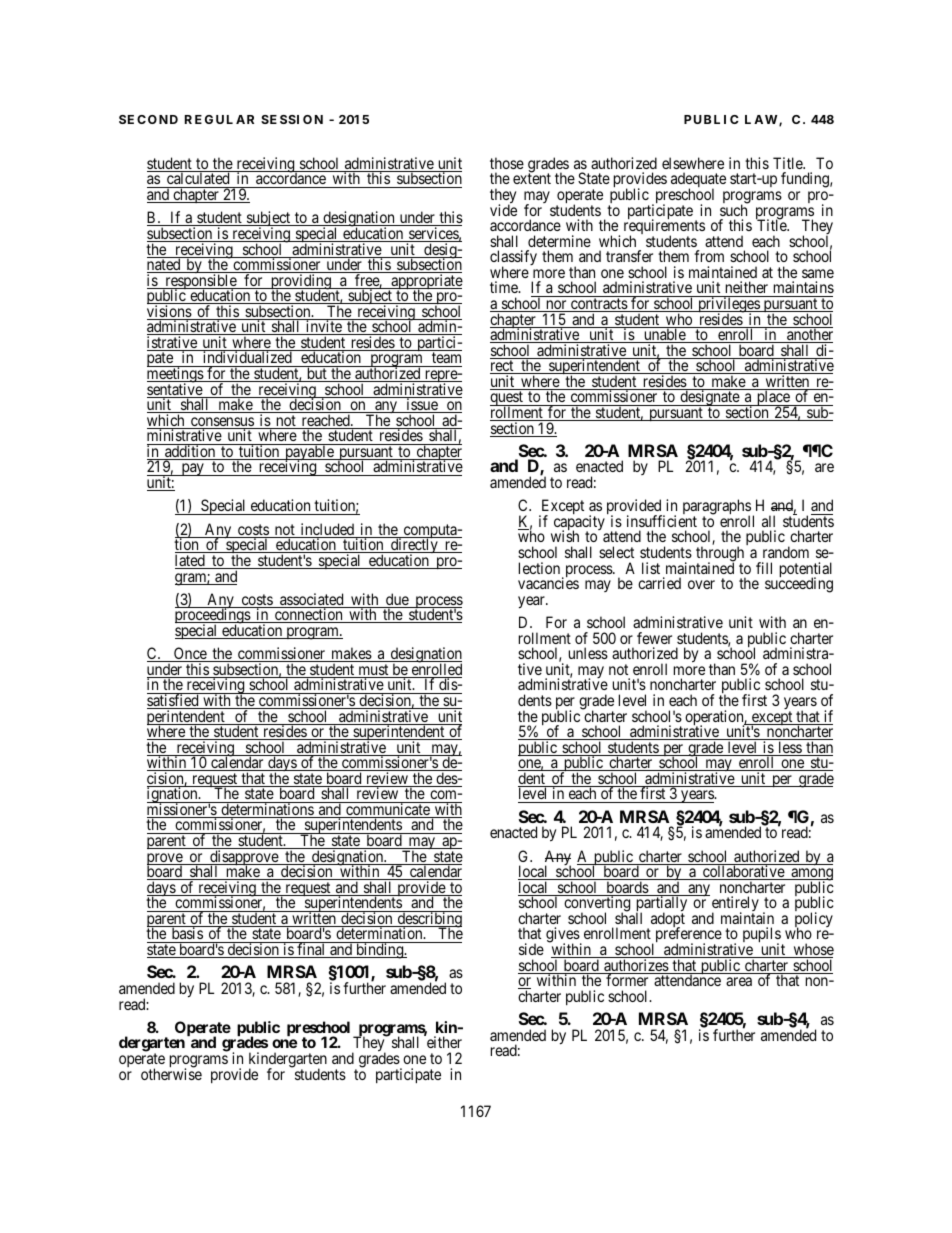 The height and width of the page is (1233, 952). I want to click on otherwise, so click(171, 1073).
